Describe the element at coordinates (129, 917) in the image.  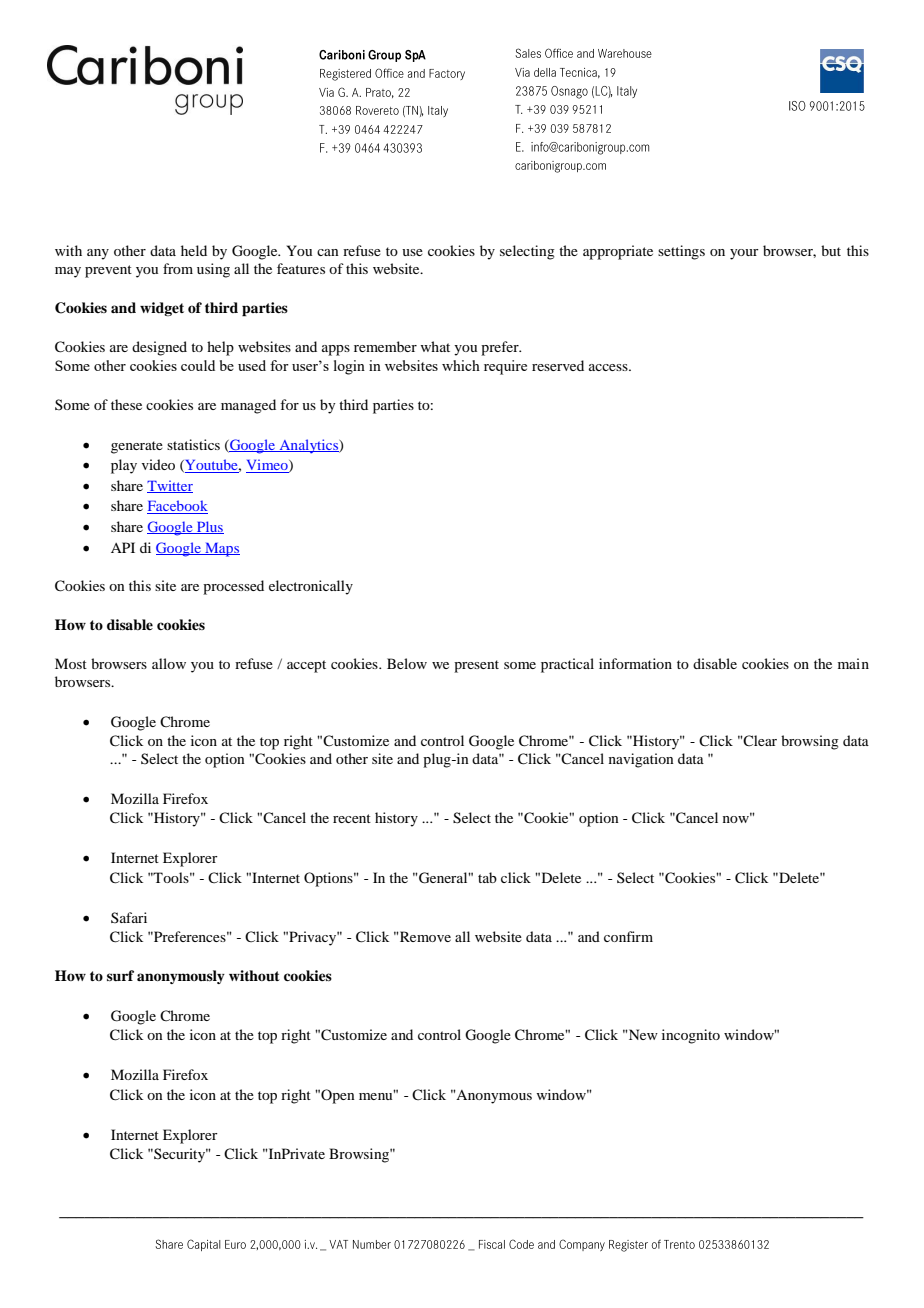
I see `Safari` at that location.
